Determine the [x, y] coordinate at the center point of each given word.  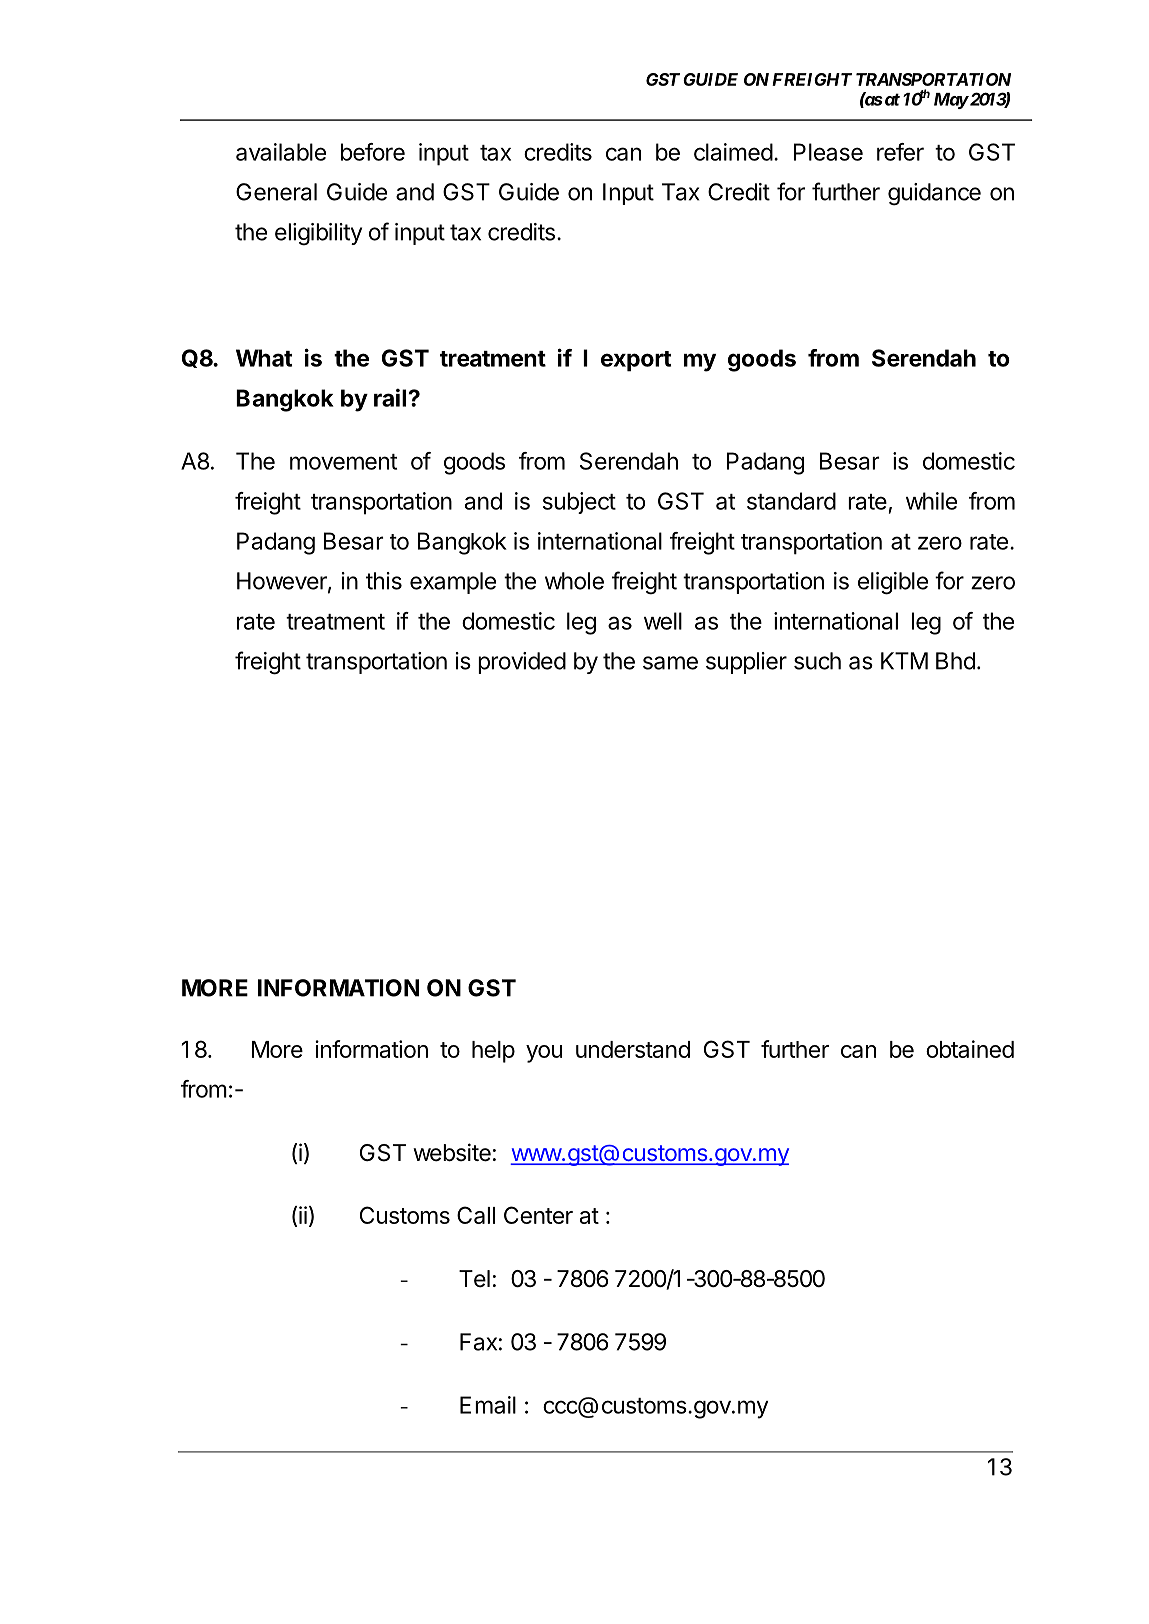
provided [522, 663]
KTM [904, 661]
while [931, 501]
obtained [970, 1049]
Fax [478, 1342]
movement [343, 462]
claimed [733, 152]
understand [633, 1049]
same [670, 663]
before [373, 152]
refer [900, 152]
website [452, 1152]
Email [488, 1405]
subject [579, 503]
